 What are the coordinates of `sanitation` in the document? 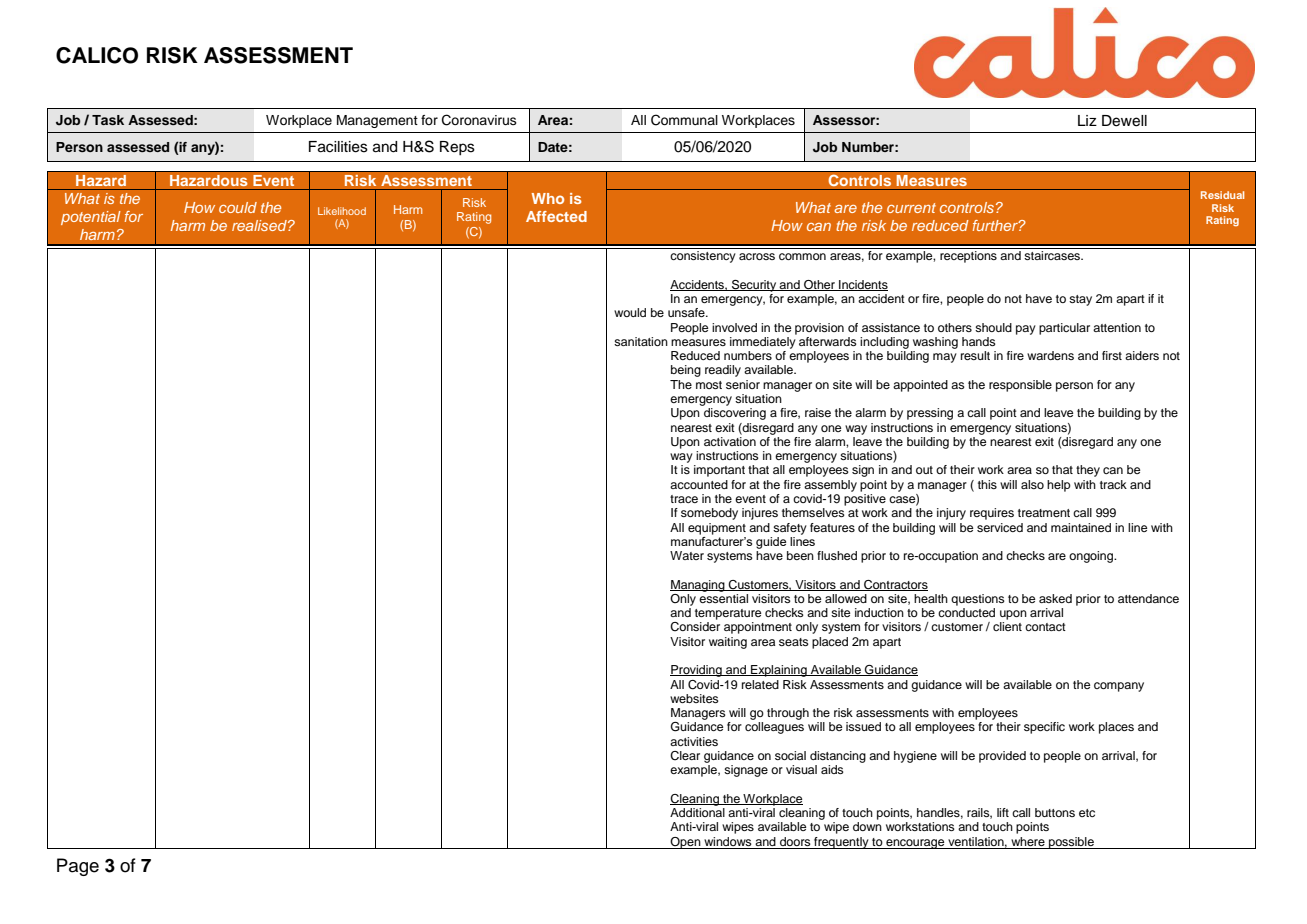 It's located at (641, 341).
